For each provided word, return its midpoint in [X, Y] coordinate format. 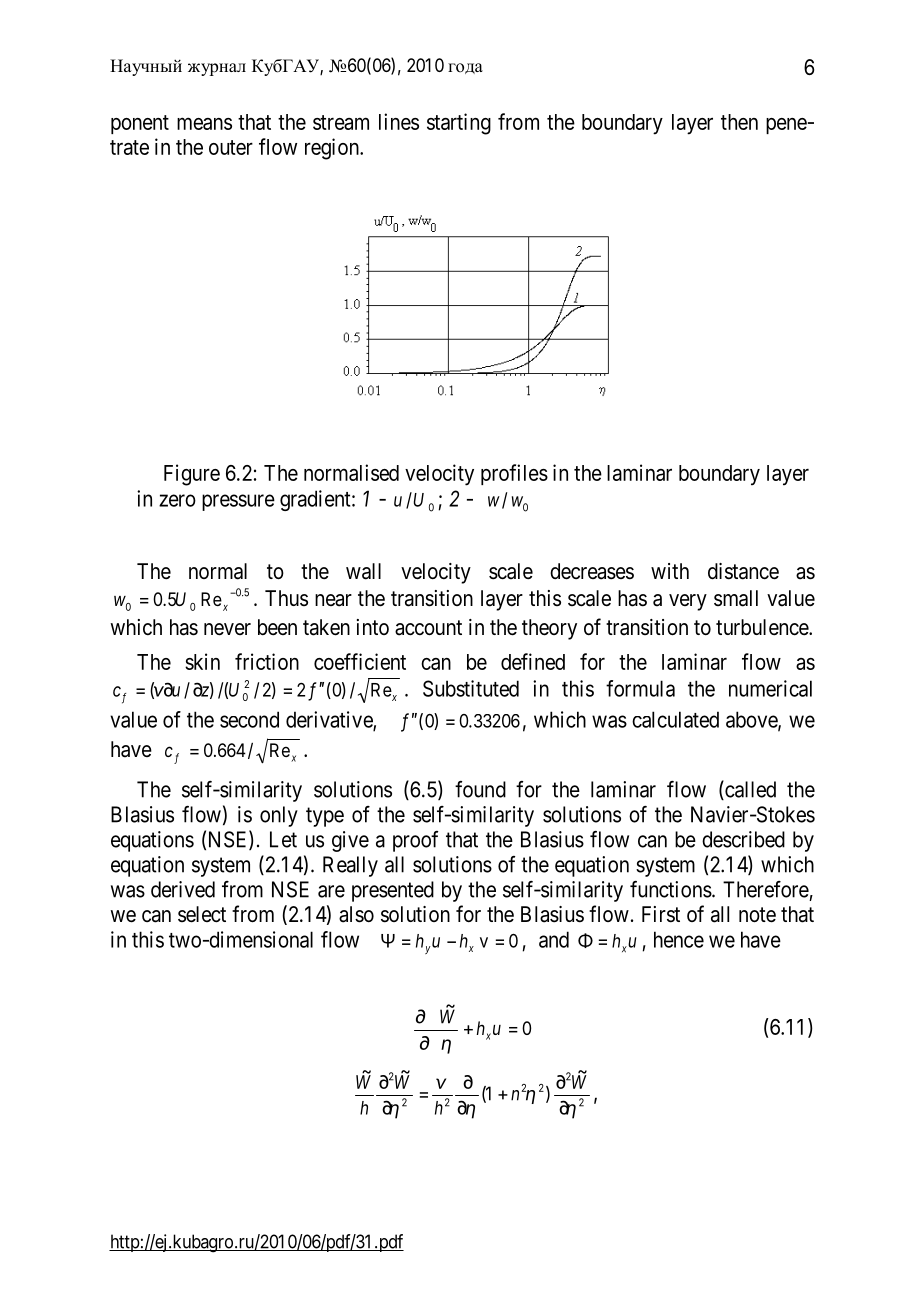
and [554, 939]
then [739, 122]
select [202, 914]
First [661, 914]
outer [231, 147]
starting [459, 124]
